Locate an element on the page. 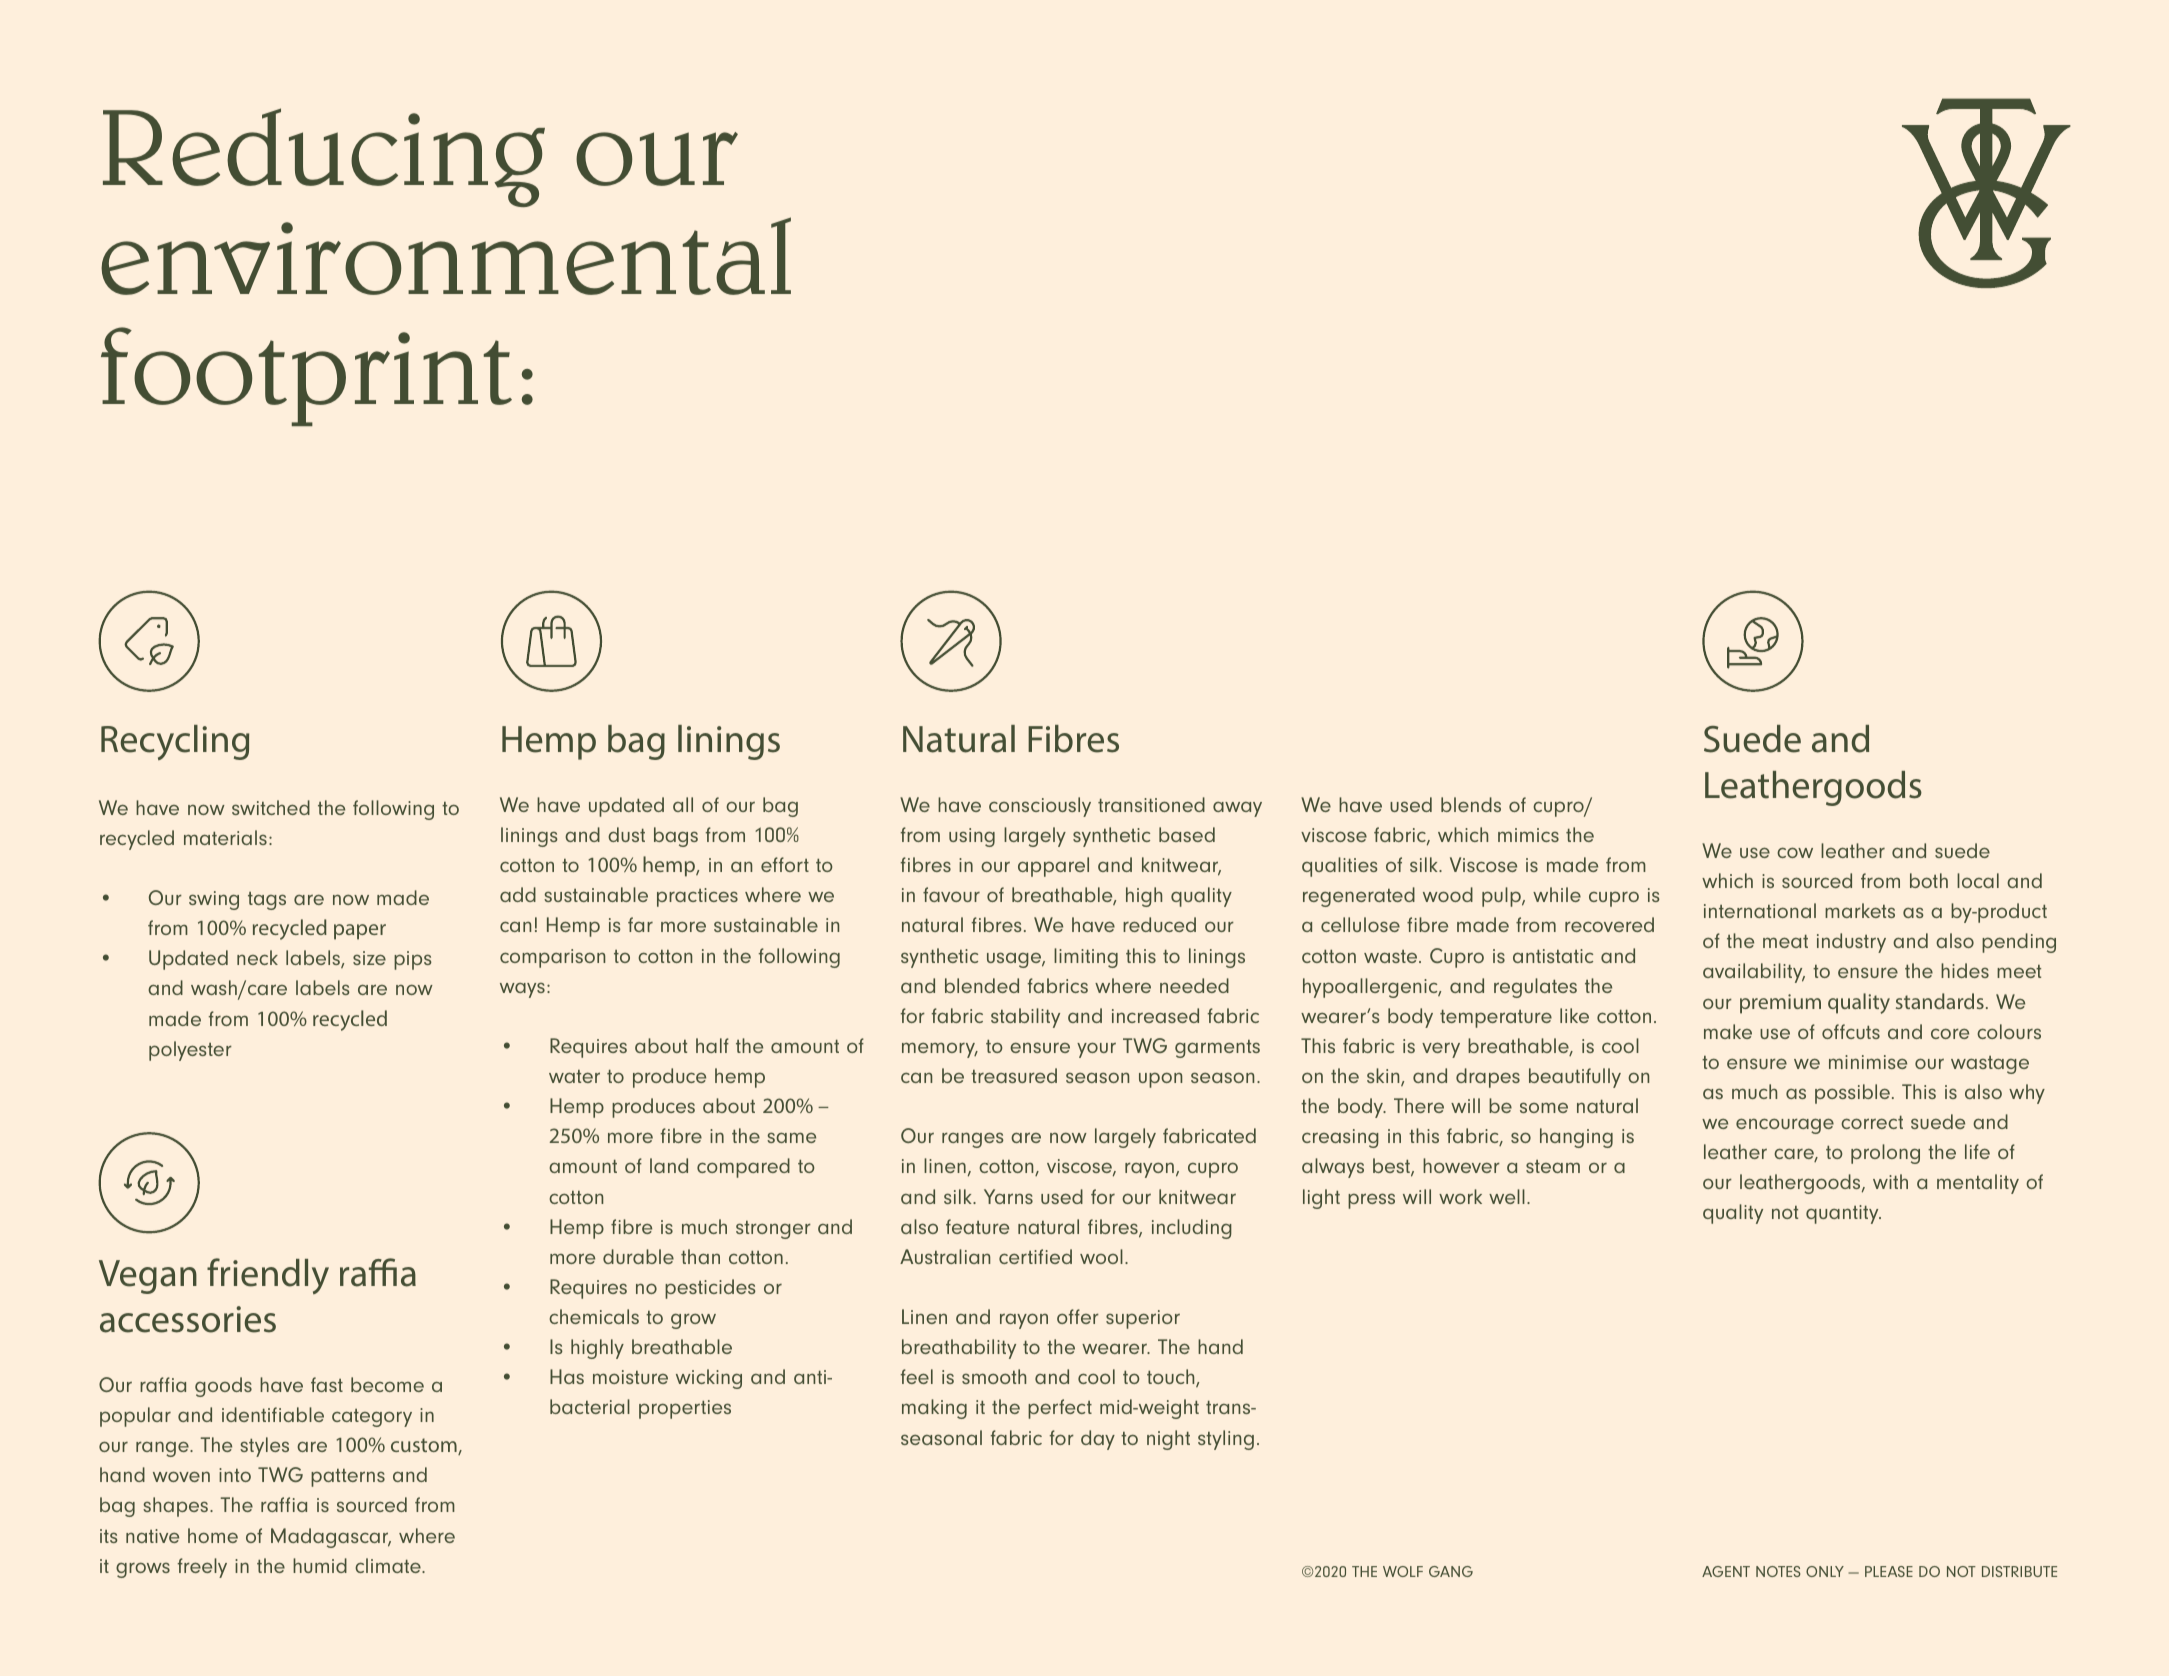  with is located at coordinates (1890, 1181).
